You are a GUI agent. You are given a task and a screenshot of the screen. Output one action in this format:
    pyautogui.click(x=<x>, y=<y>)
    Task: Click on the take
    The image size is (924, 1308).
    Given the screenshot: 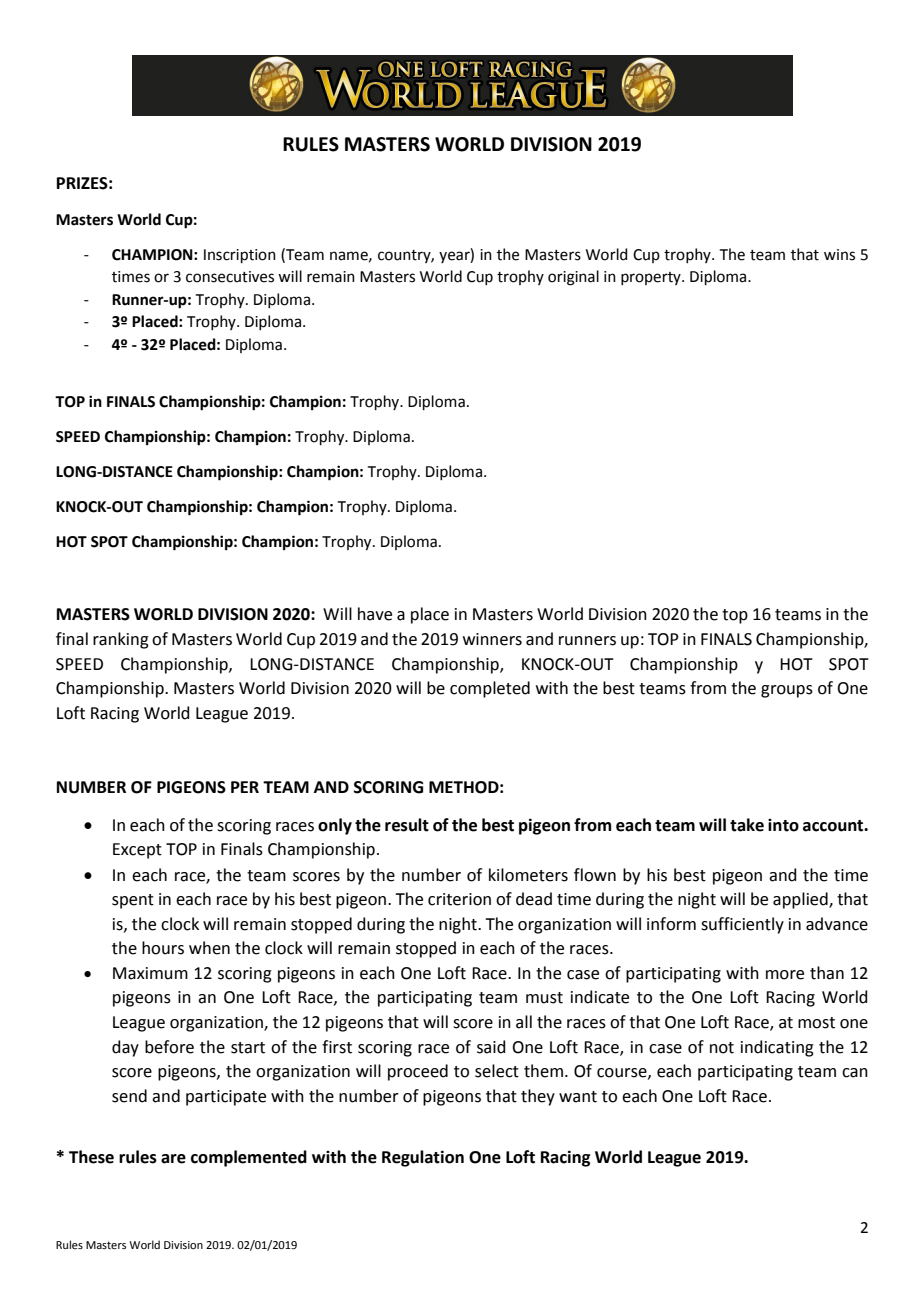 What is the action you would take?
    pyautogui.click(x=747, y=825)
